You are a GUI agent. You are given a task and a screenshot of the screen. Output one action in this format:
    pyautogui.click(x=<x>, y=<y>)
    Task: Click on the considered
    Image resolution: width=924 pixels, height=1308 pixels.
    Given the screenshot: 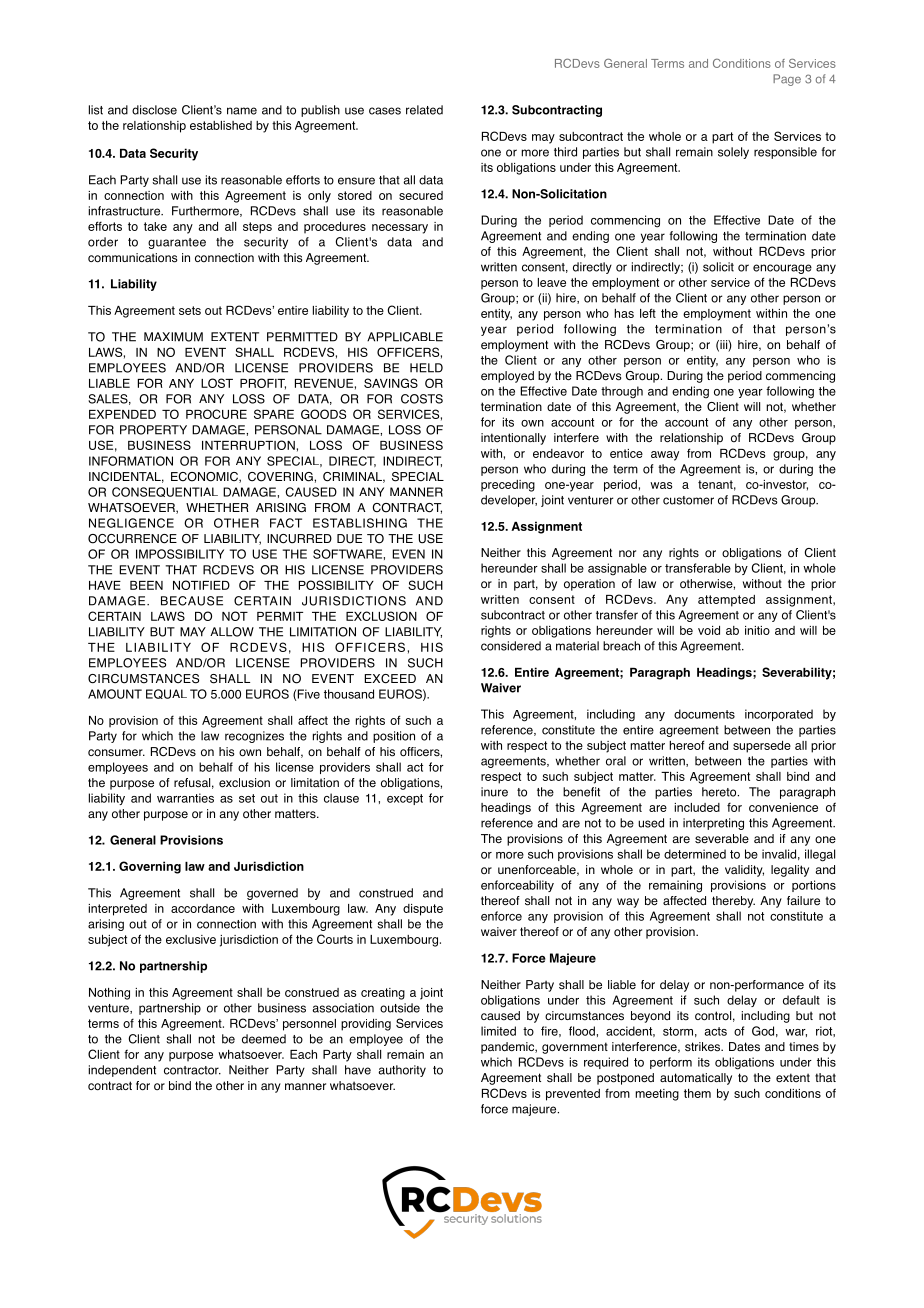 What is the action you would take?
    pyautogui.click(x=511, y=646)
